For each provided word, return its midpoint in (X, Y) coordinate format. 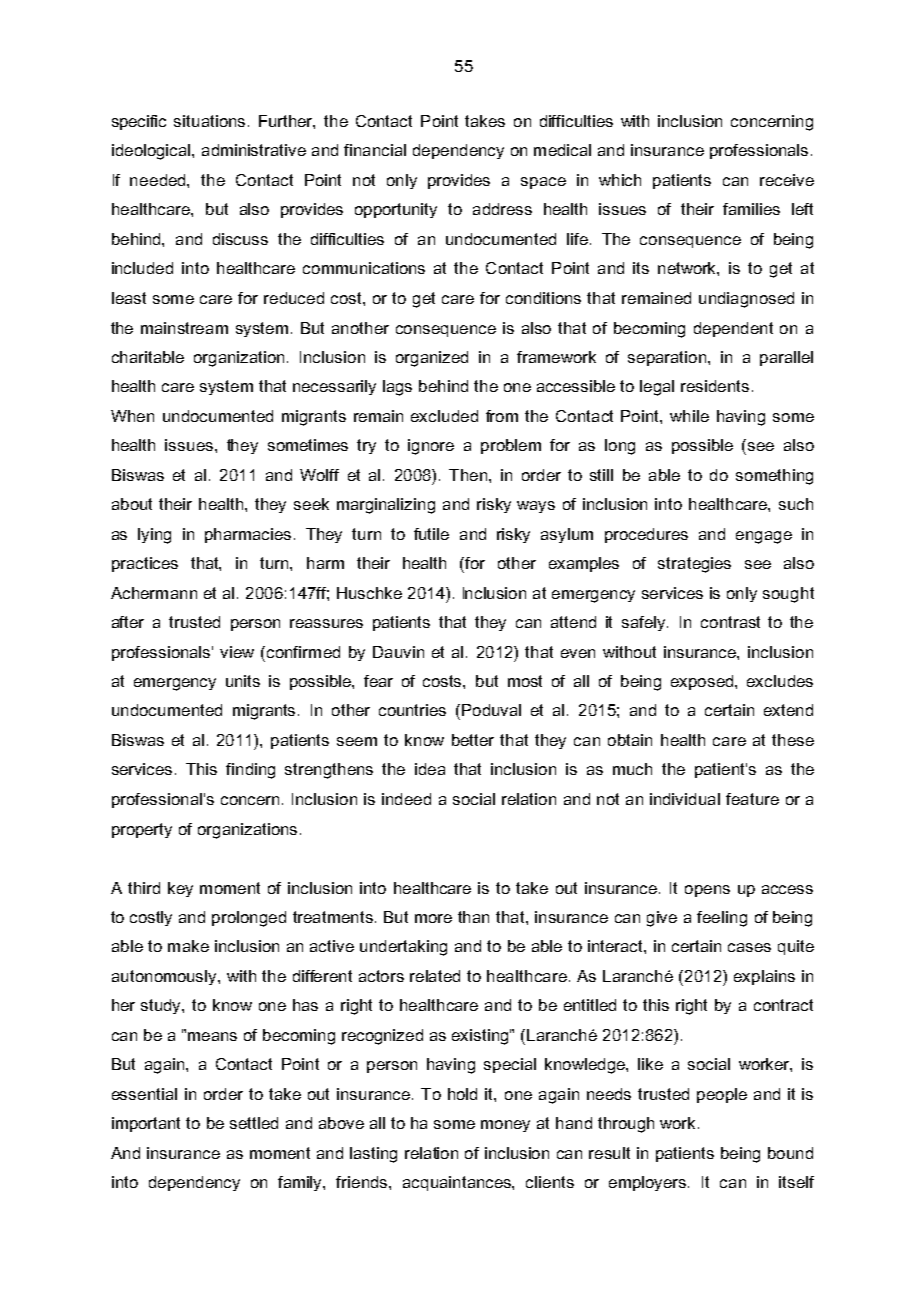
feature (752, 799)
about (132, 504)
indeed (406, 799)
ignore (431, 447)
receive (787, 180)
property (142, 830)
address (502, 209)
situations (209, 121)
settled (254, 1123)
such (796, 504)
